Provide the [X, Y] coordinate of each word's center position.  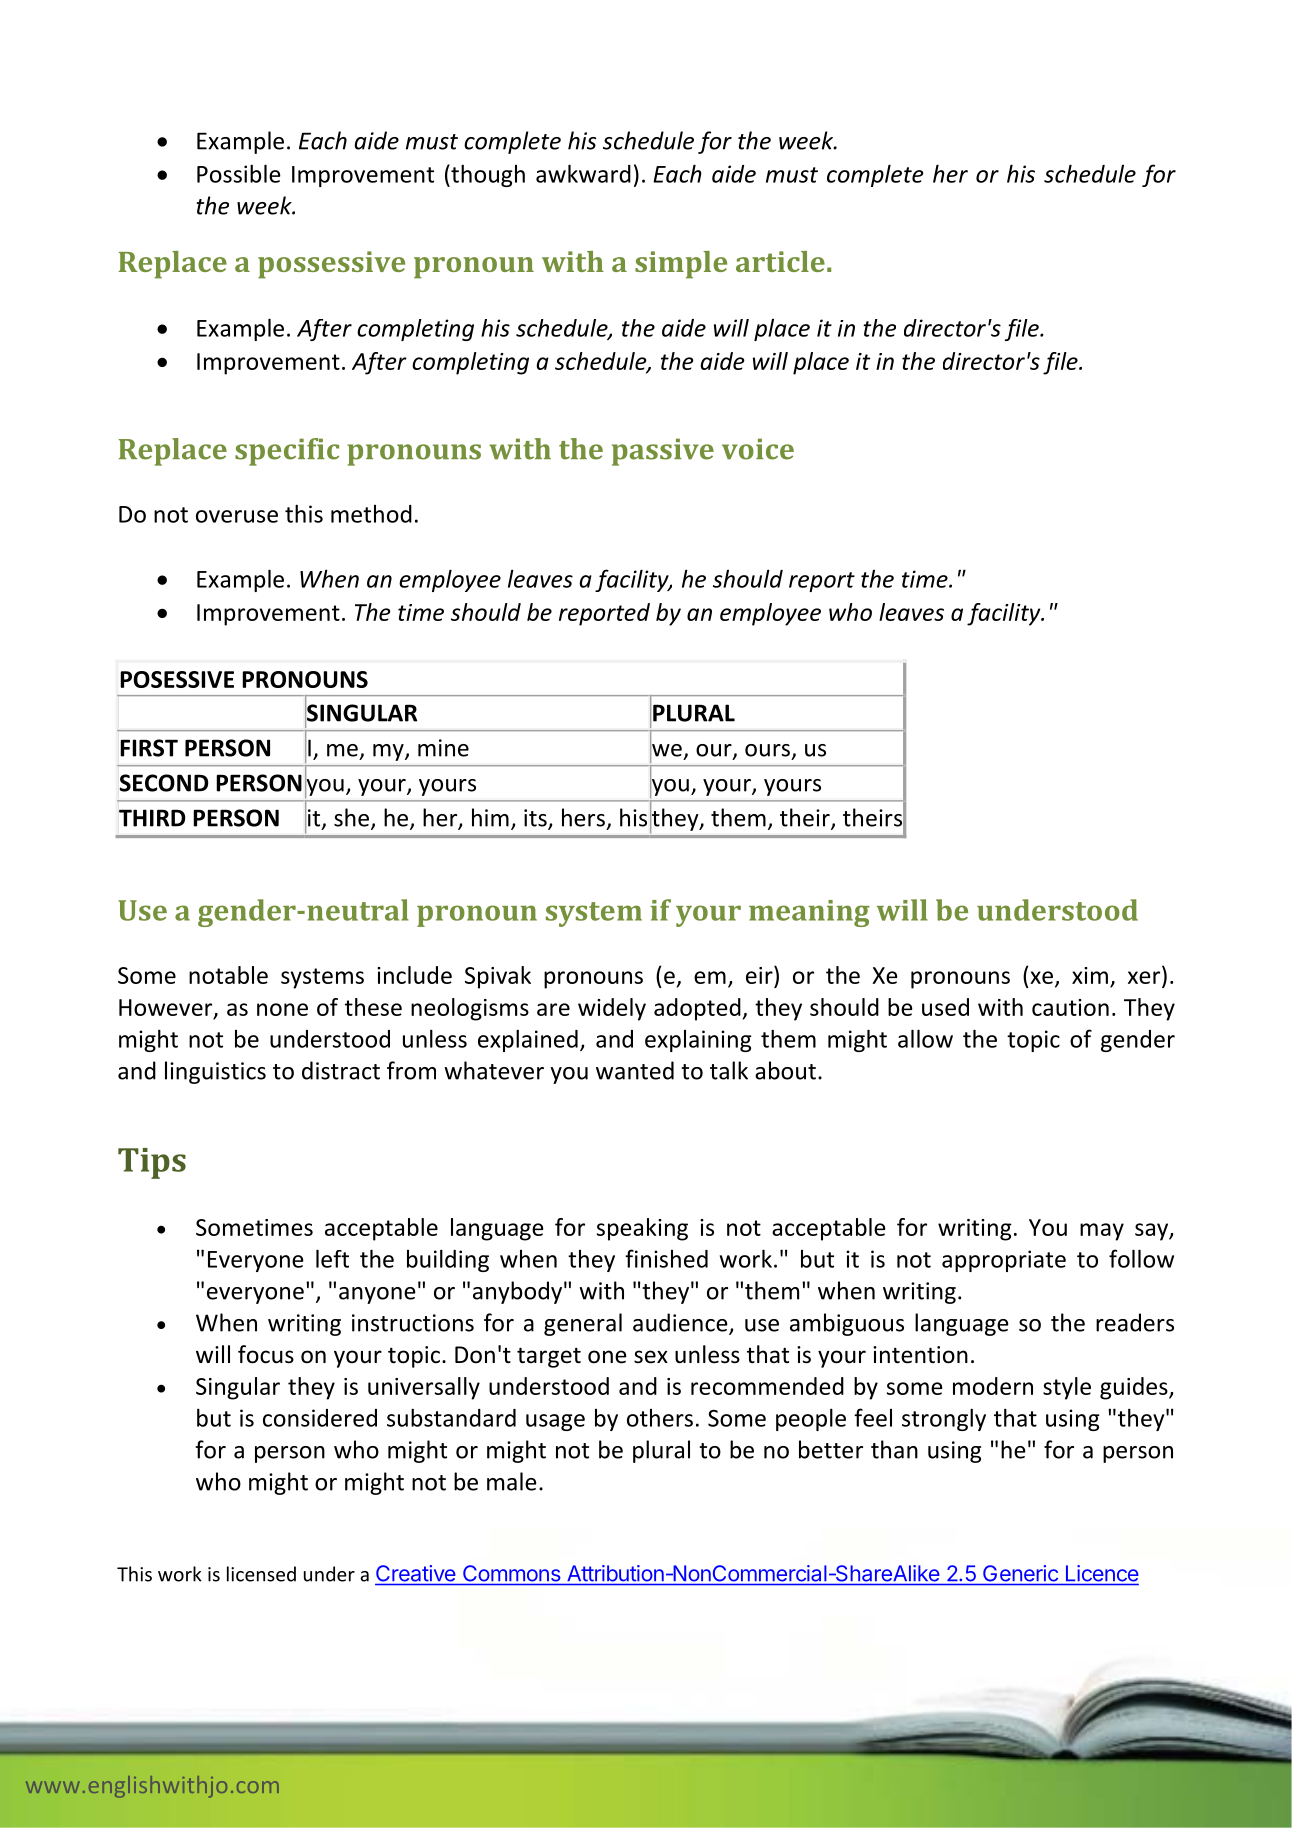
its [536, 819]
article [780, 261]
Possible [239, 173]
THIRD [152, 818]
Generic [1020, 1573]
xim [1090, 975]
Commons [511, 1573]
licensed [261, 1574]
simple [681, 265]
